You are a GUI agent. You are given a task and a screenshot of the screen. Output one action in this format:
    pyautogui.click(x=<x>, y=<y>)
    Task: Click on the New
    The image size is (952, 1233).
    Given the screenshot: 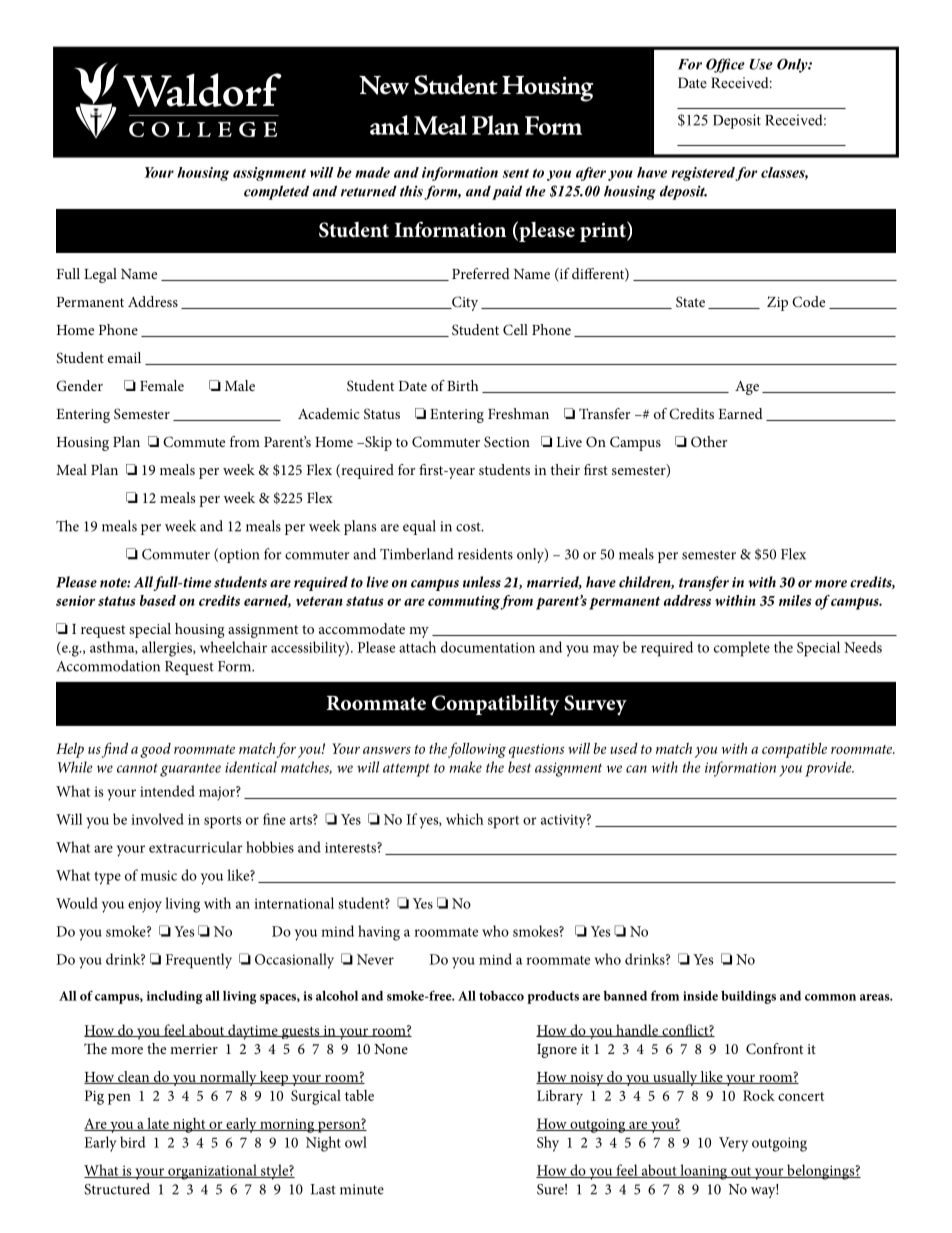 What is the action you would take?
    pyautogui.click(x=384, y=85)
